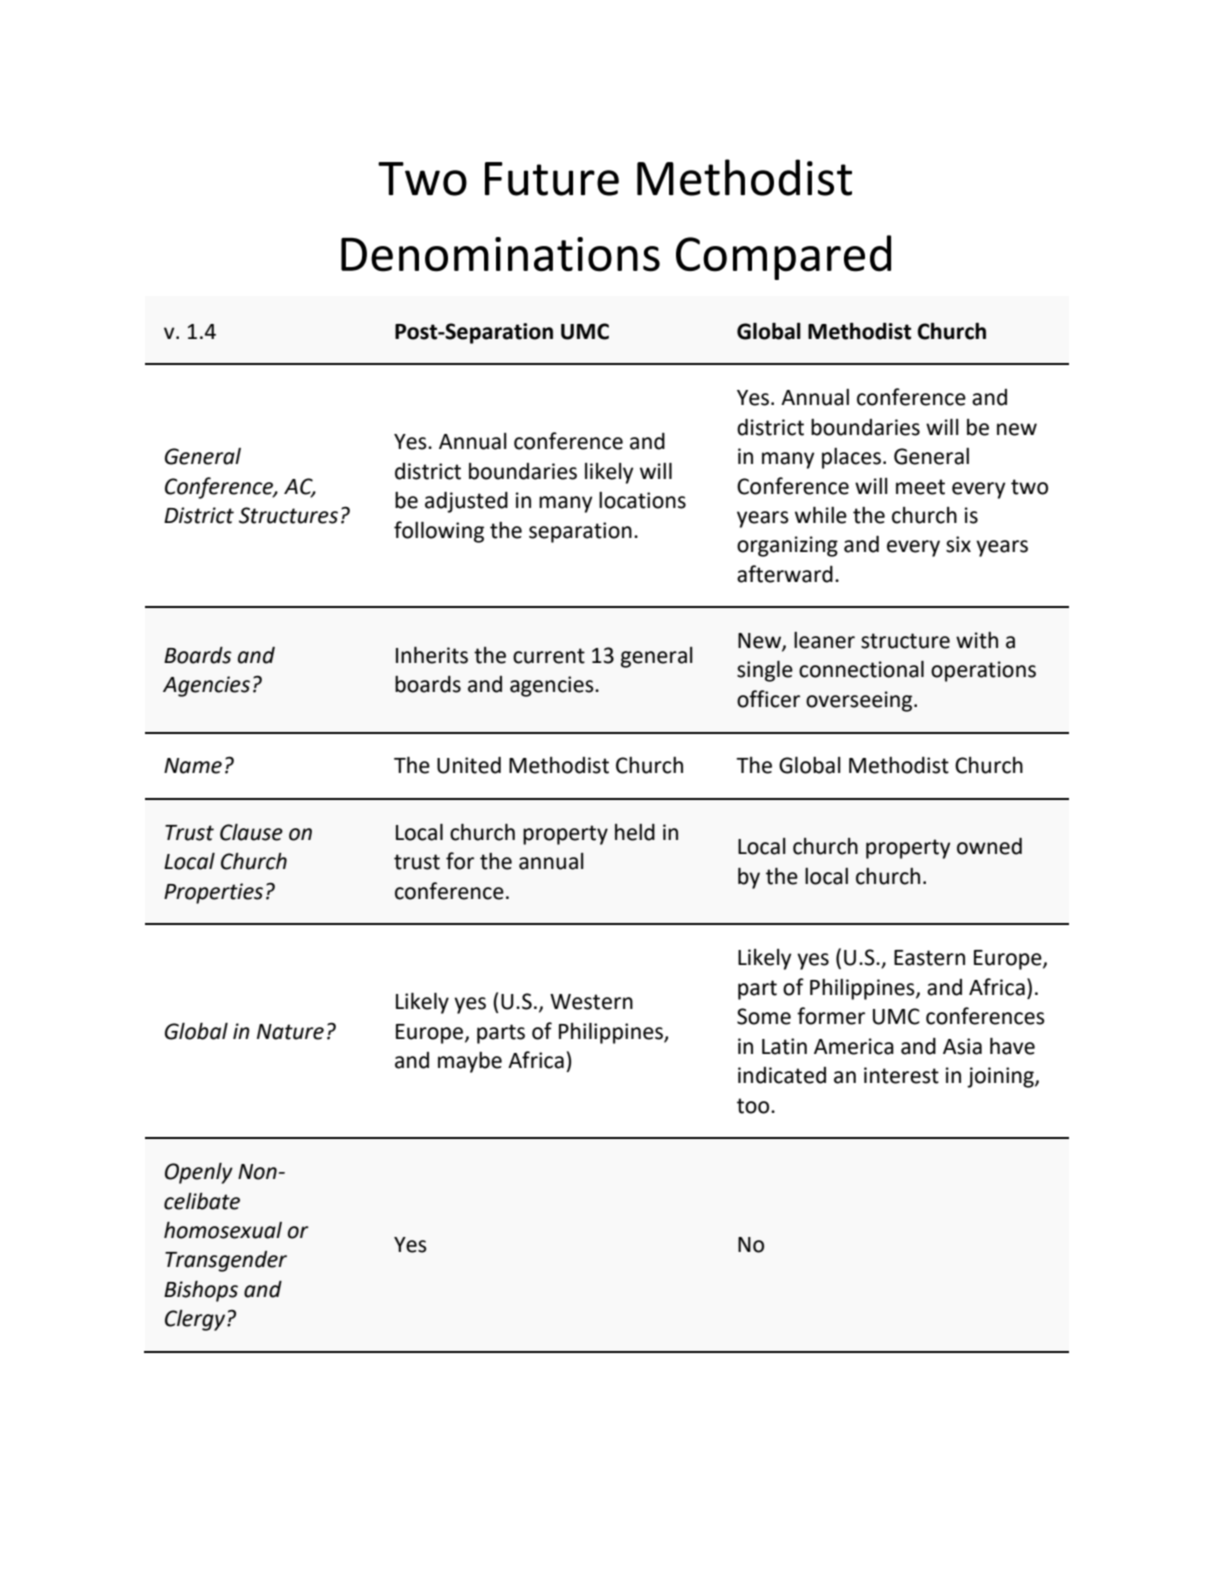  What do you see at coordinates (226, 1261) in the document?
I see `Transgender` at bounding box center [226, 1261].
